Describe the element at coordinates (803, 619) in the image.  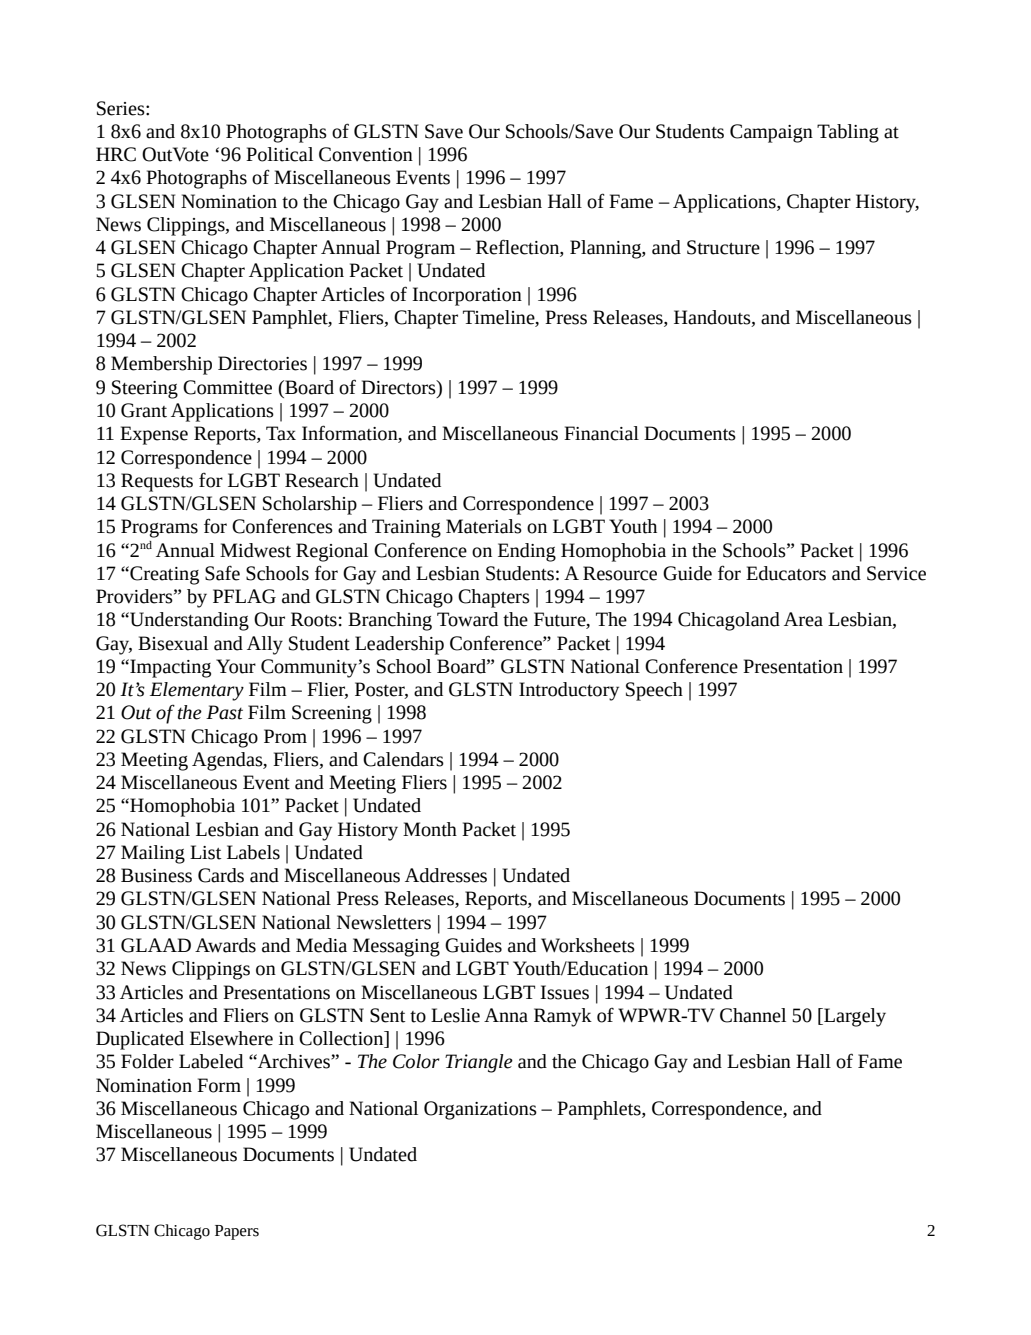
I see `Area` at that location.
